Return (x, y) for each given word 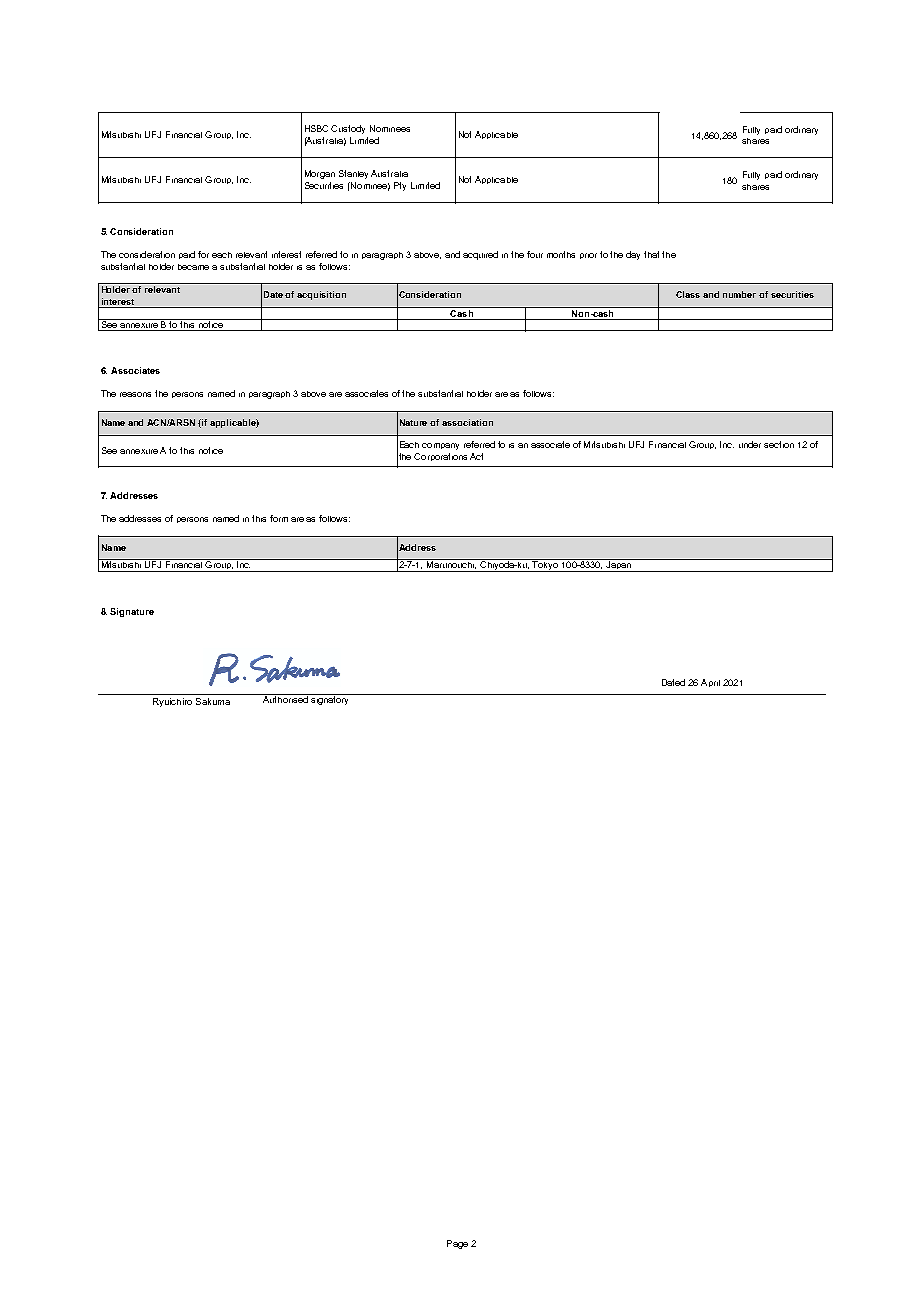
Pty (400, 186)
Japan (618, 565)
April (710, 683)
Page (457, 1244)
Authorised (285, 698)
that (651, 254)
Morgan (320, 174)
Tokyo (546, 565)
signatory (330, 699)
